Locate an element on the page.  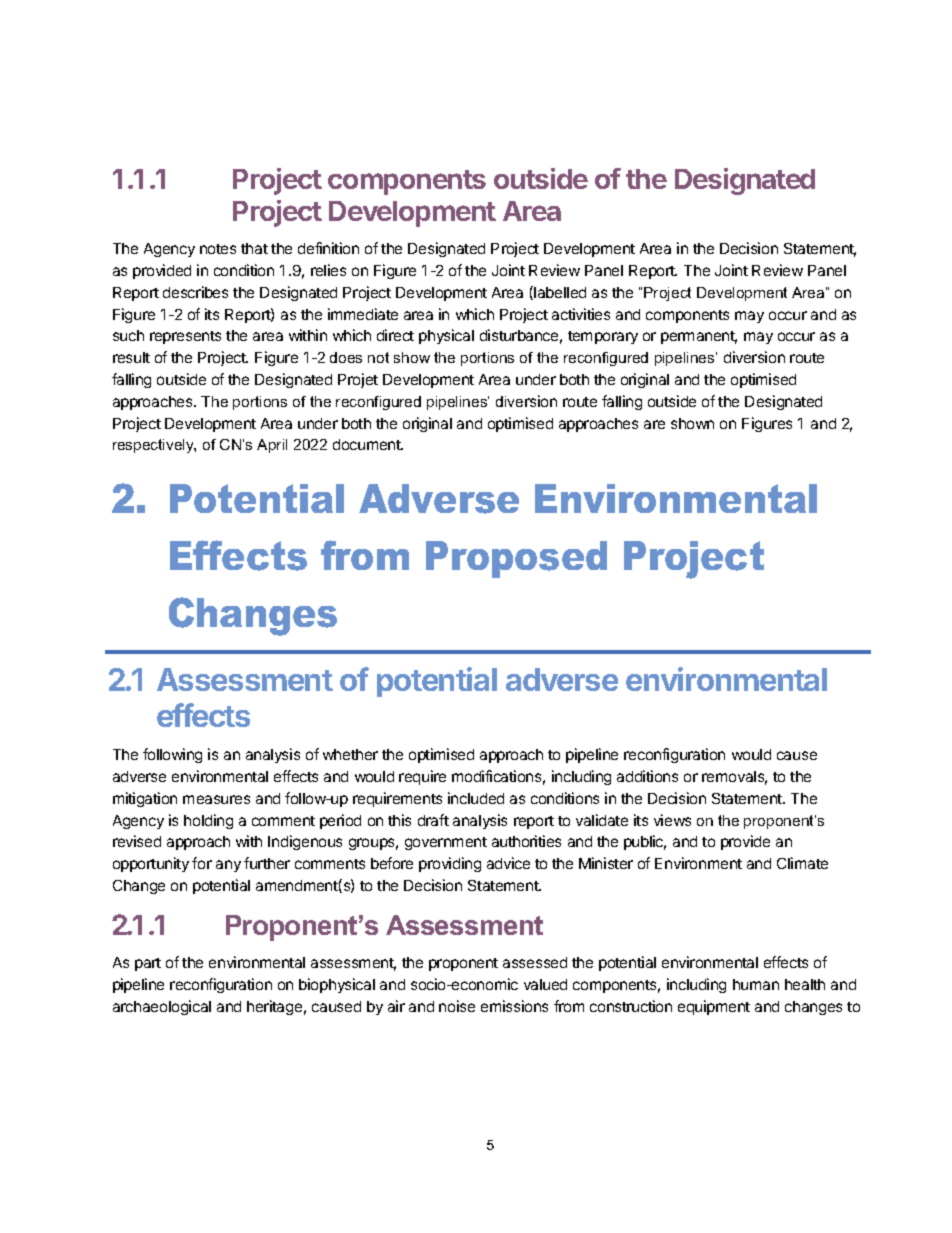
included is located at coordinates (476, 798).
